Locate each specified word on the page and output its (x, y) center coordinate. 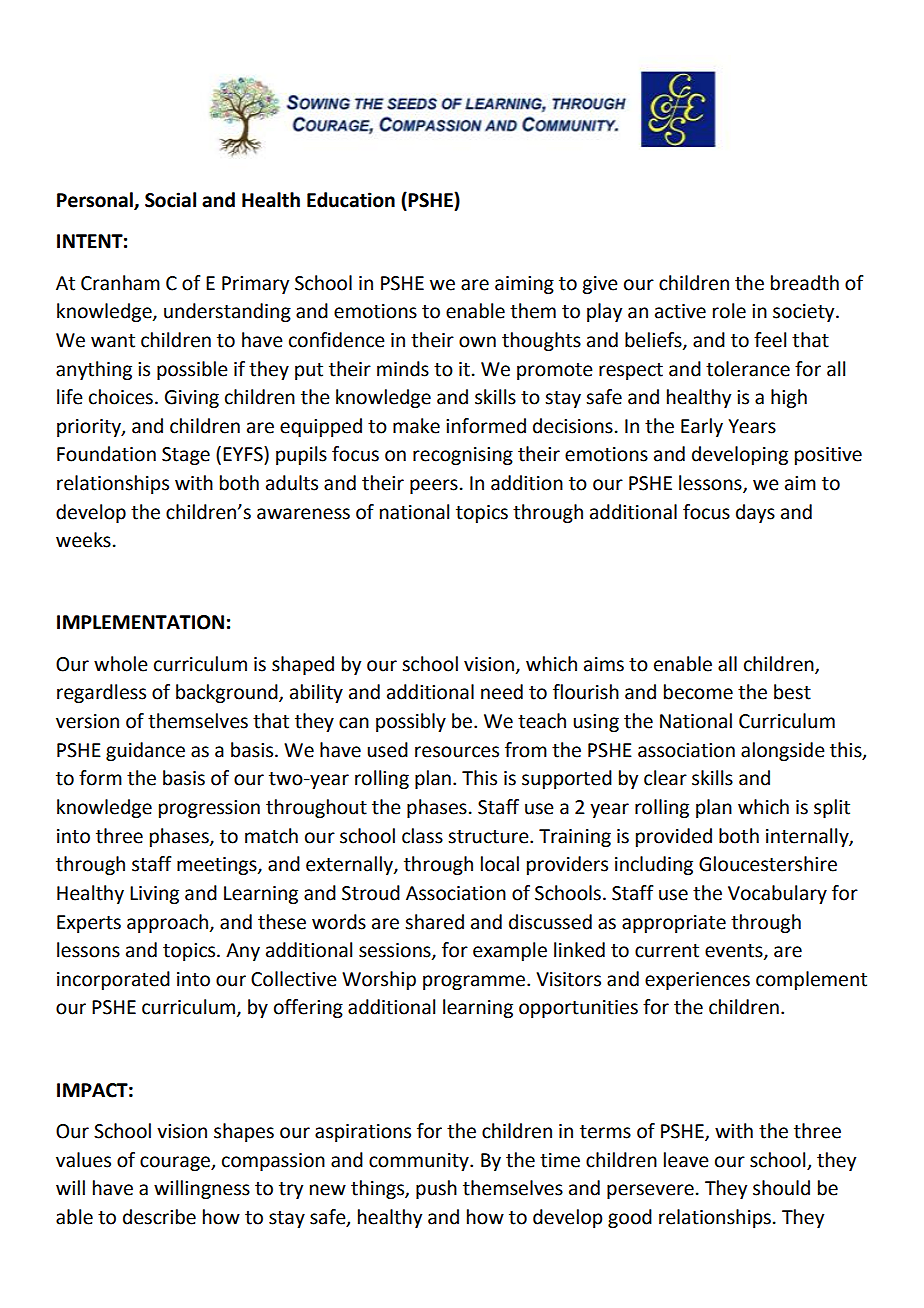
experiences (697, 981)
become (698, 692)
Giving (192, 399)
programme (474, 982)
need (502, 692)
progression (209, 809)
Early (702, 427)
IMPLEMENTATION (140, 622)
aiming (524, 285)
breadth (805, 283)
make (416, 426)
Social (170, 200)
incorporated (113, 980)
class (422, 836)
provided (674, 837)
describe (159, 1217)
